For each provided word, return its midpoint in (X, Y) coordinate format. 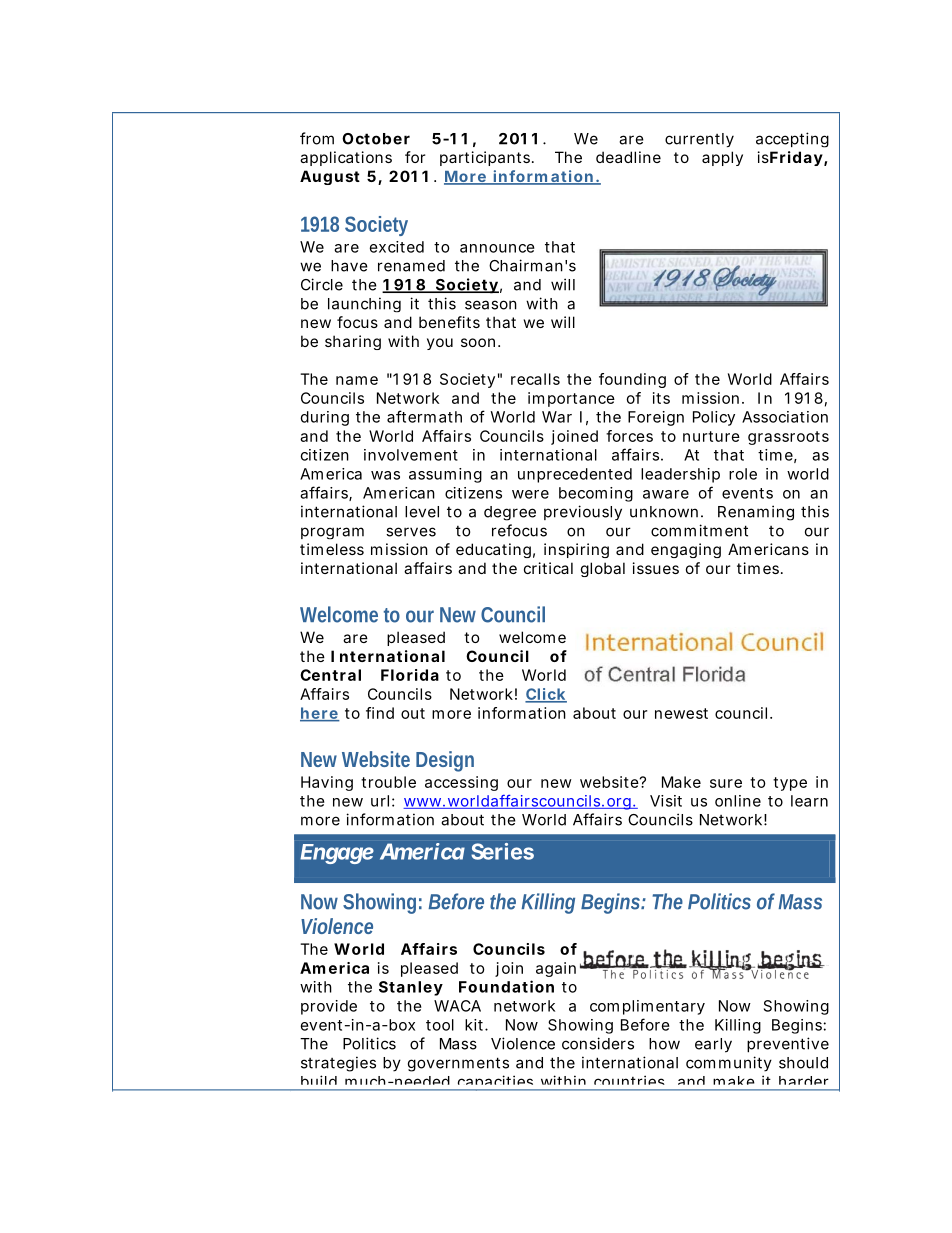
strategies (338, 1064)
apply (722, 158)
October (376, 139)
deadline (628, 157)
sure (726, 783)
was (385, 475)
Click (546, 695)
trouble (388, 782)
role (743, 474)
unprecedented (575, 475)
